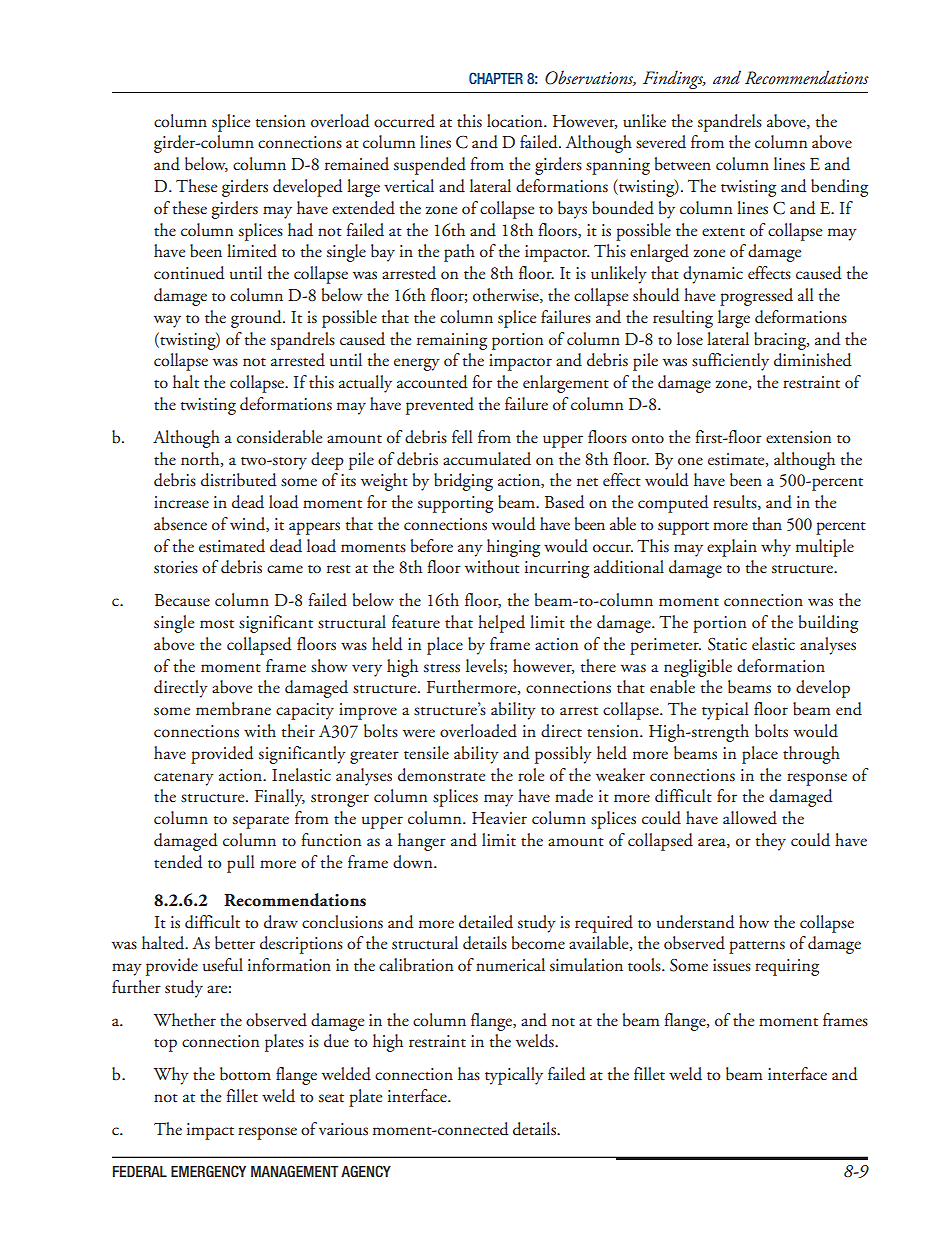 The height and width of the image is (1233, 952). Describe the element at coordinates (674, 79) in the image. I see `Findings` at that location.
